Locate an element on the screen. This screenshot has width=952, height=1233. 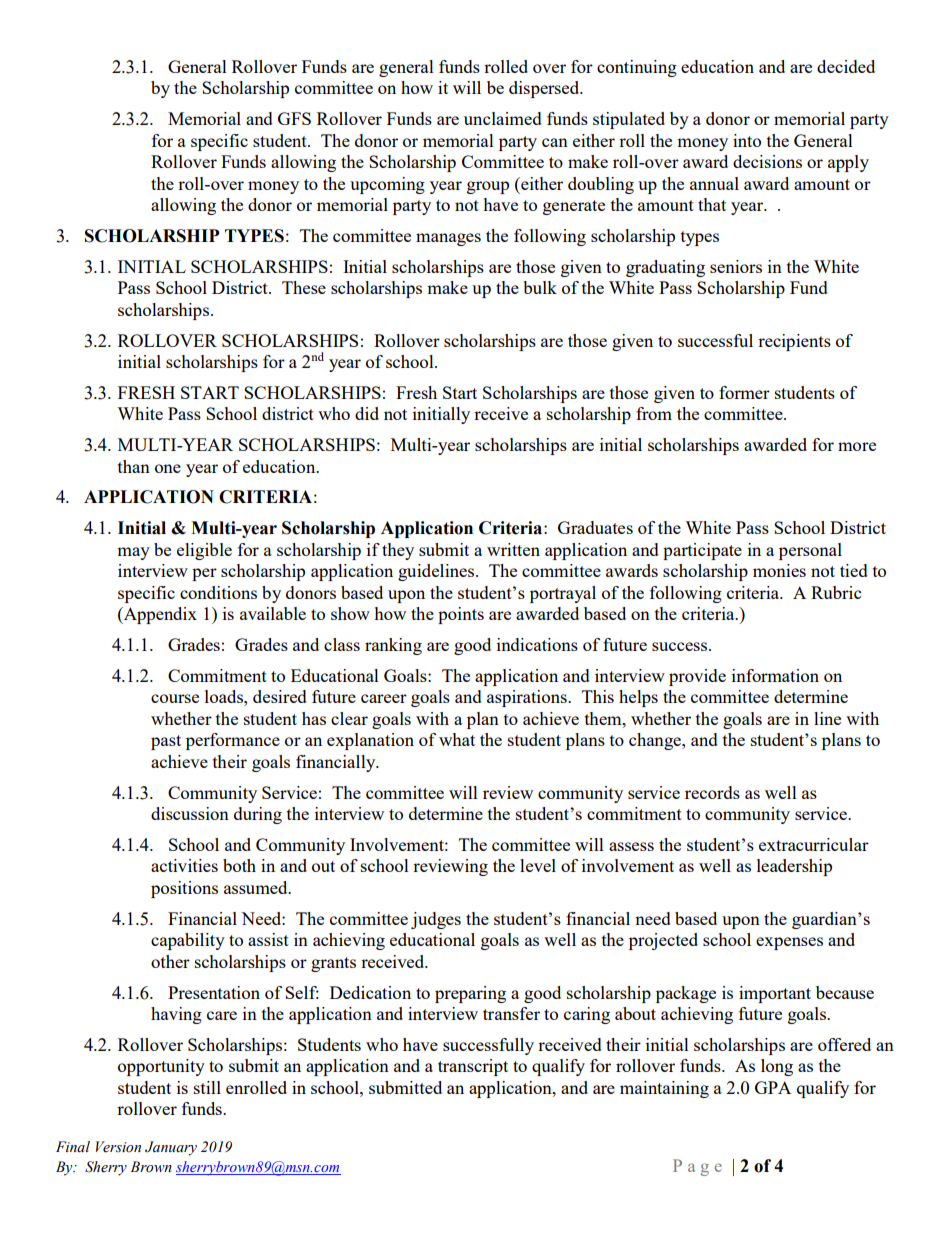
GFS is located at coordinates (294, 118).
